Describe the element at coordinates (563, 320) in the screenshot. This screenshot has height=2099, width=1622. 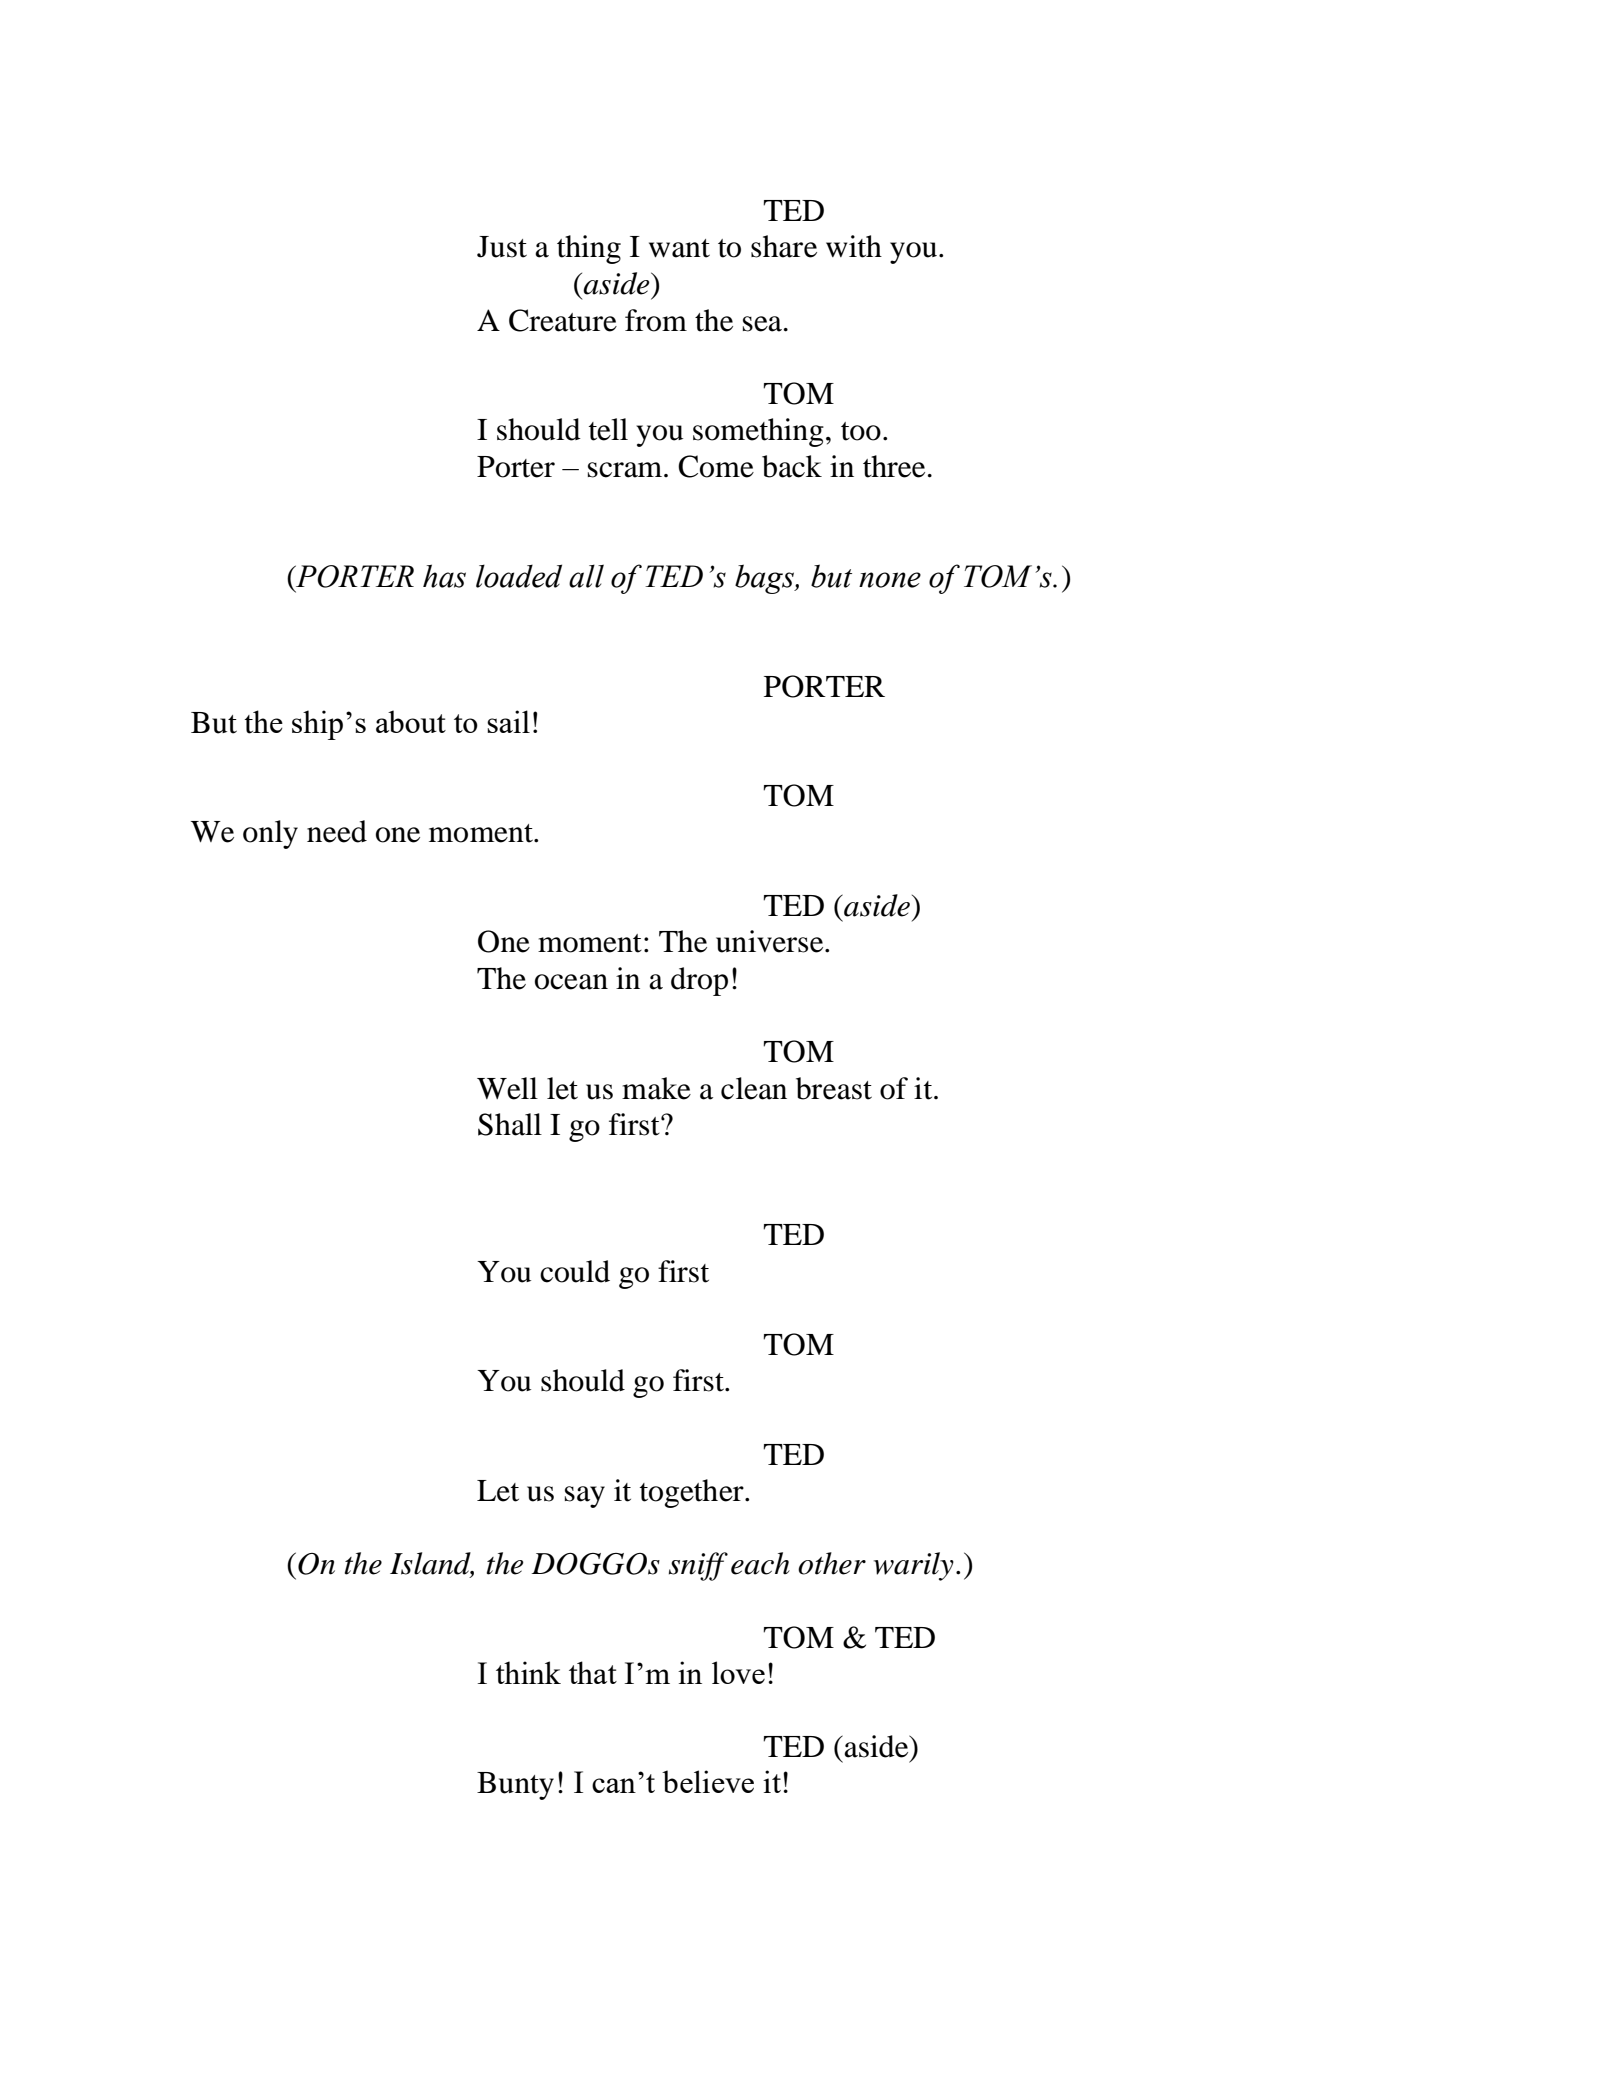
I see `Creature` at that location.
